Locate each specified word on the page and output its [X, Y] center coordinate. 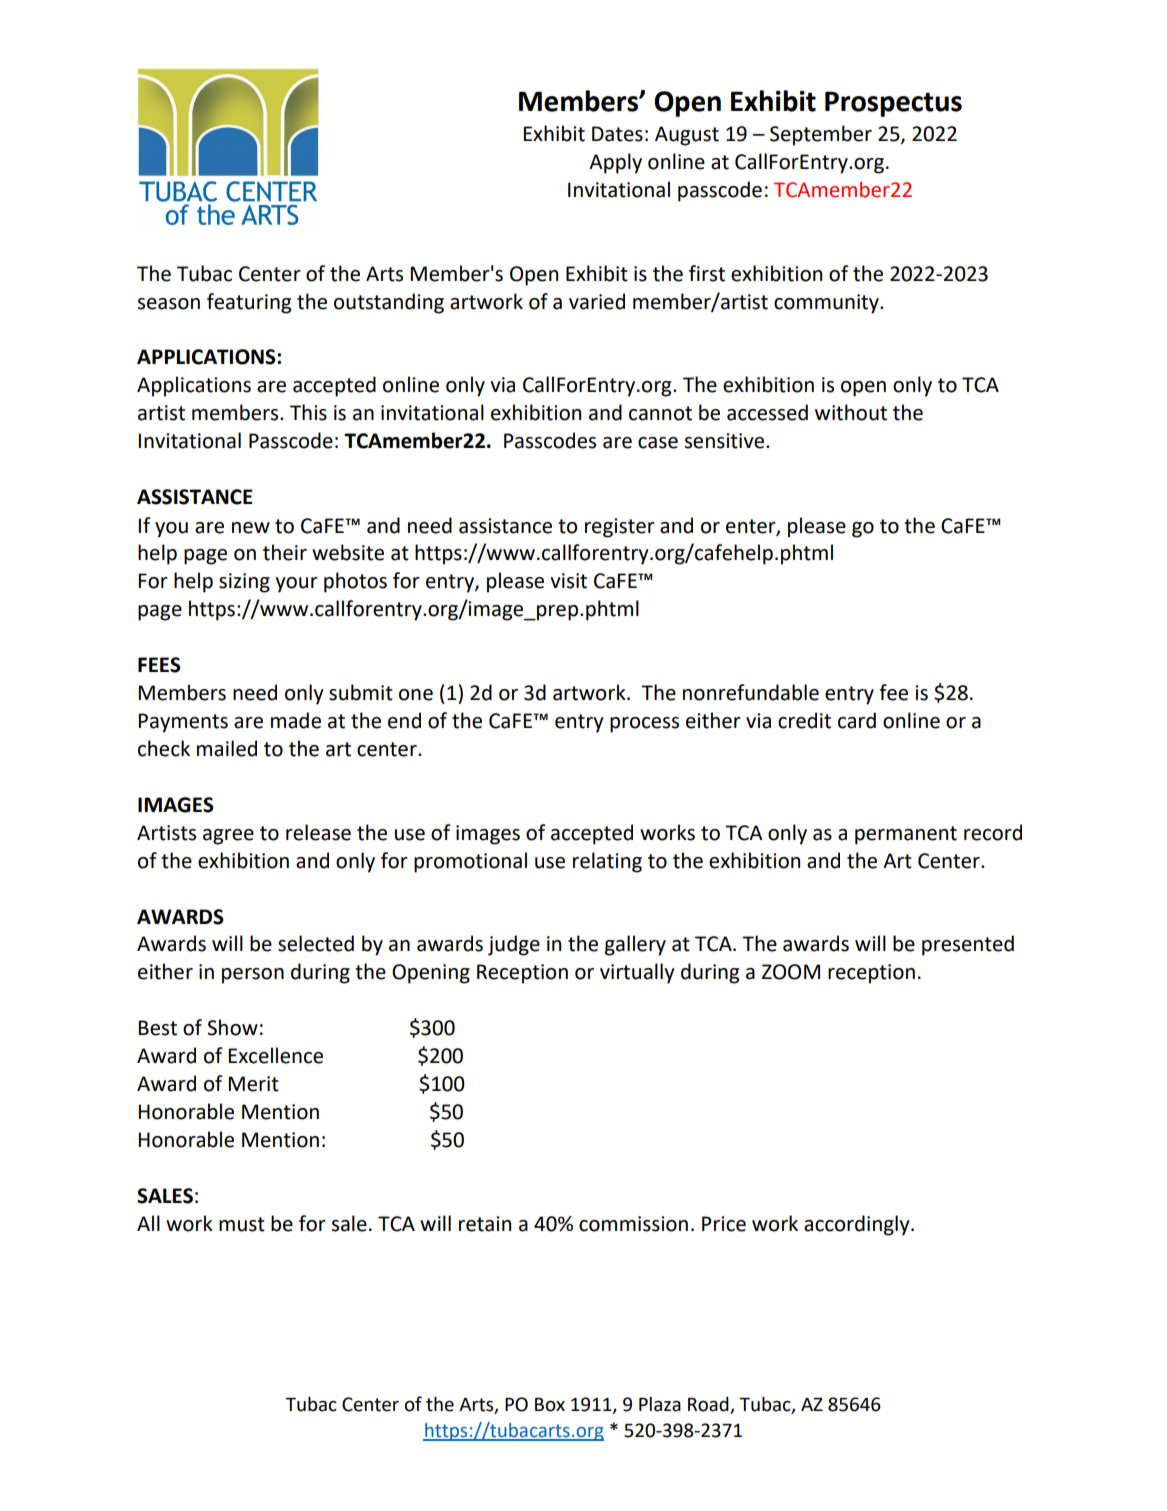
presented [968, 945]
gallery [635, 945]
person [253, 976]
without [851, 412]
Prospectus [893, 104]
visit [568, 581]
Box [550, 1405]
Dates [617, 134]
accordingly [858, 1225]
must [242, 1224]
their [285, 552]
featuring [249, 303]
